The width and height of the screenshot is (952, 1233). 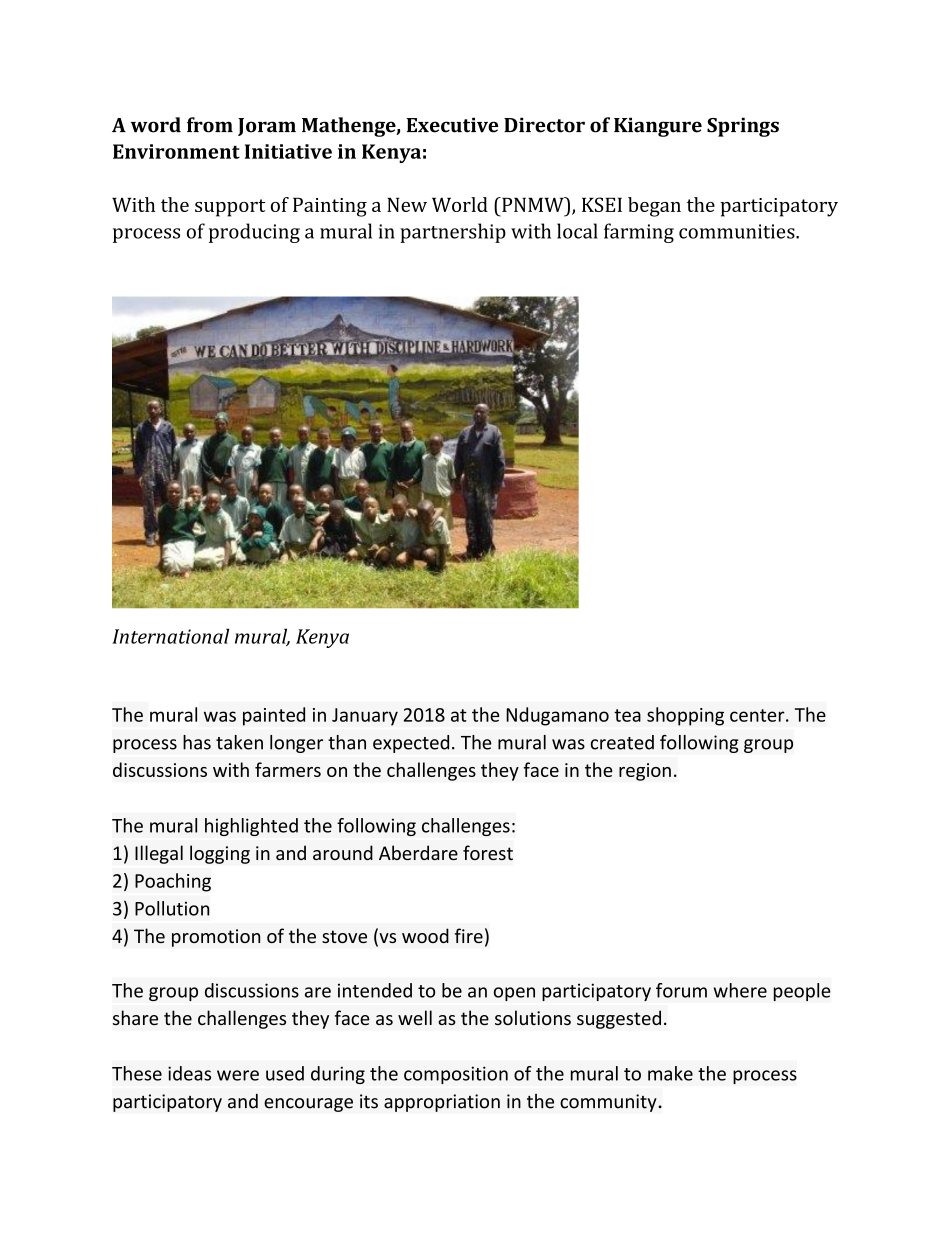 I want to click on January, so click(x=365, y=717).
